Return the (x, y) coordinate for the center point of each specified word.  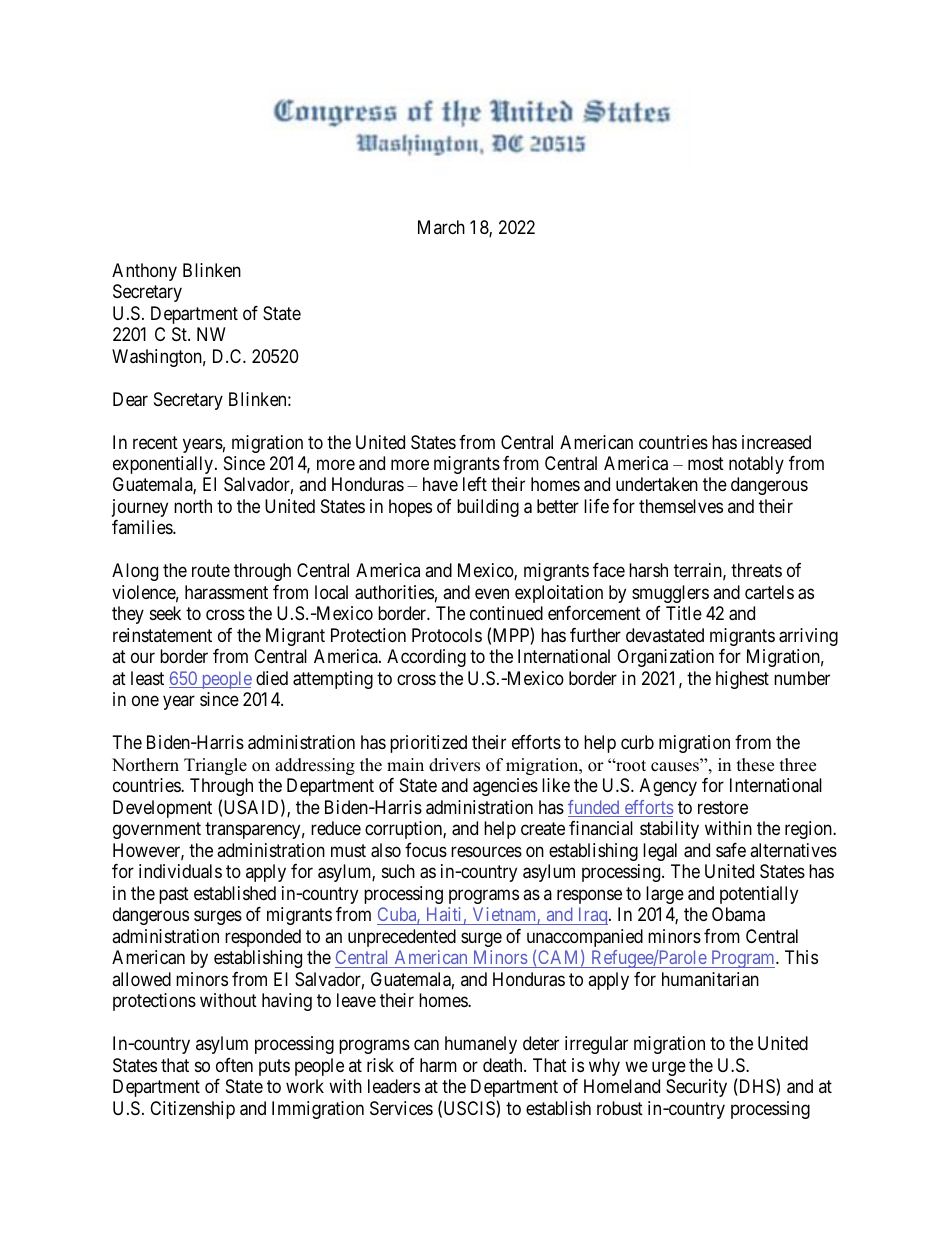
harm (438, 1065)
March (441, 227)
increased (776, 442)
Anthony (144, 272)
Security (696, 1088)
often (234, 1065)
